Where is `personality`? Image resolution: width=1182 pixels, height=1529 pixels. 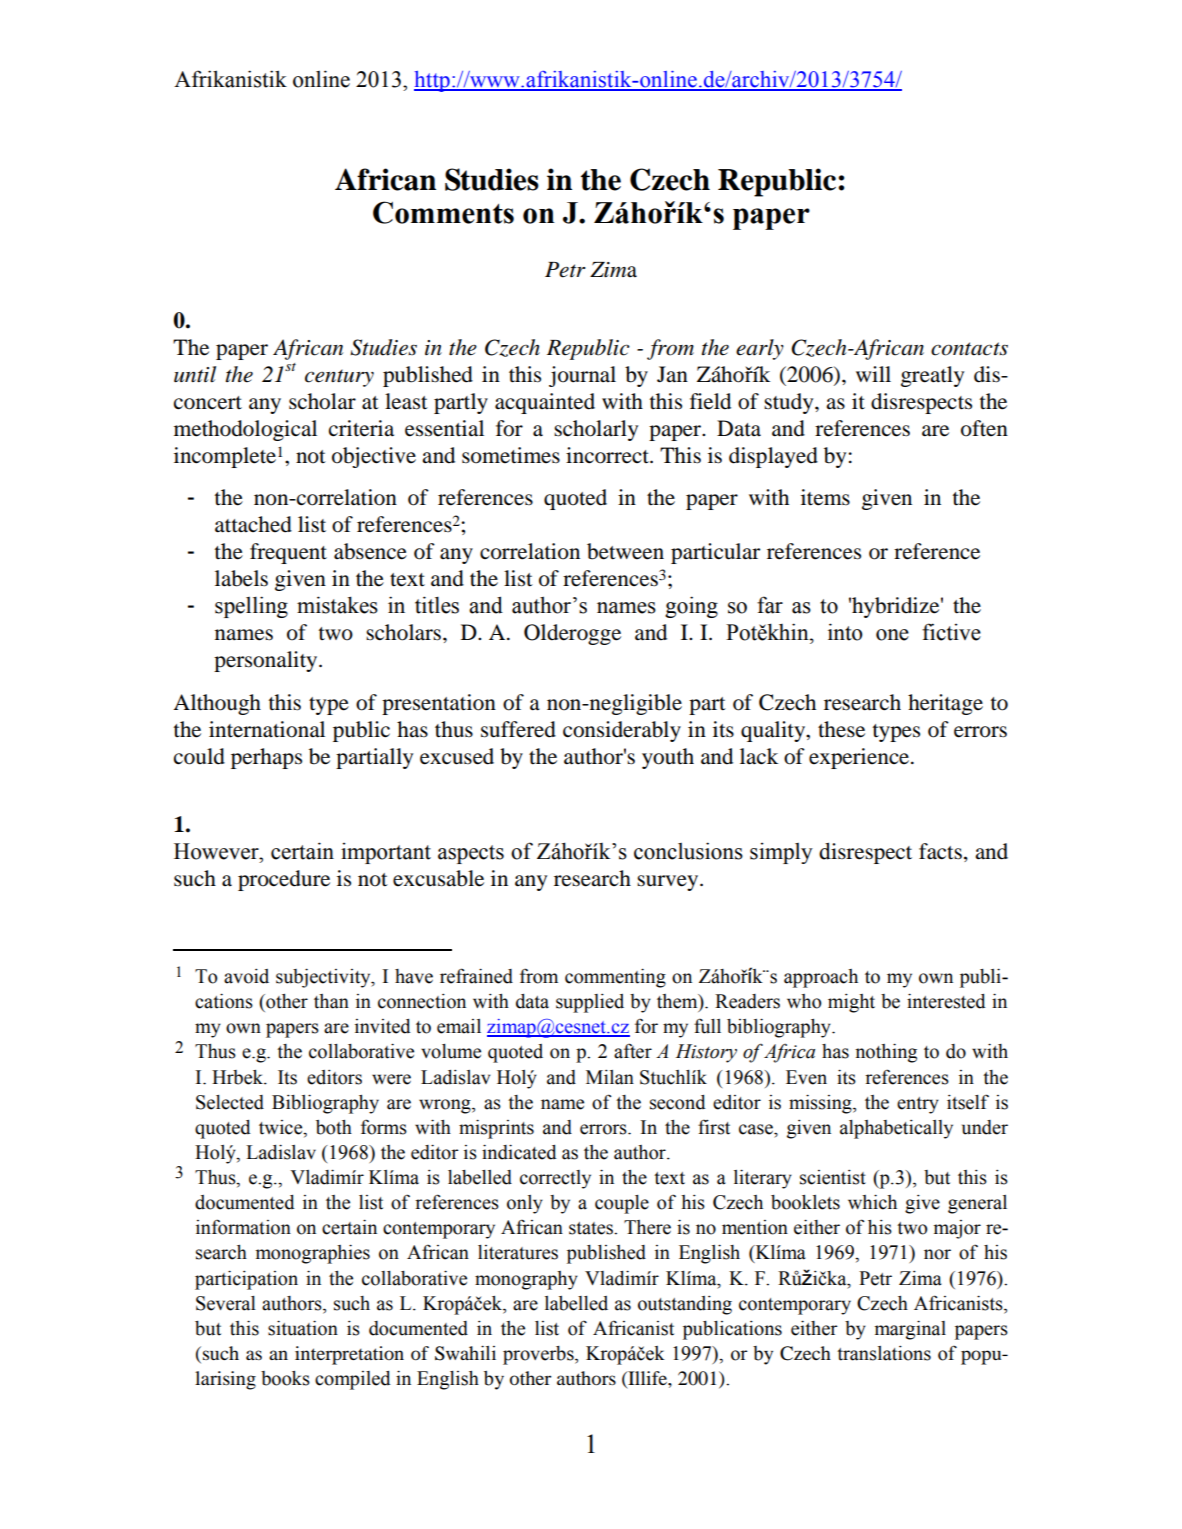
personality is located at coordinates (267, 661).
